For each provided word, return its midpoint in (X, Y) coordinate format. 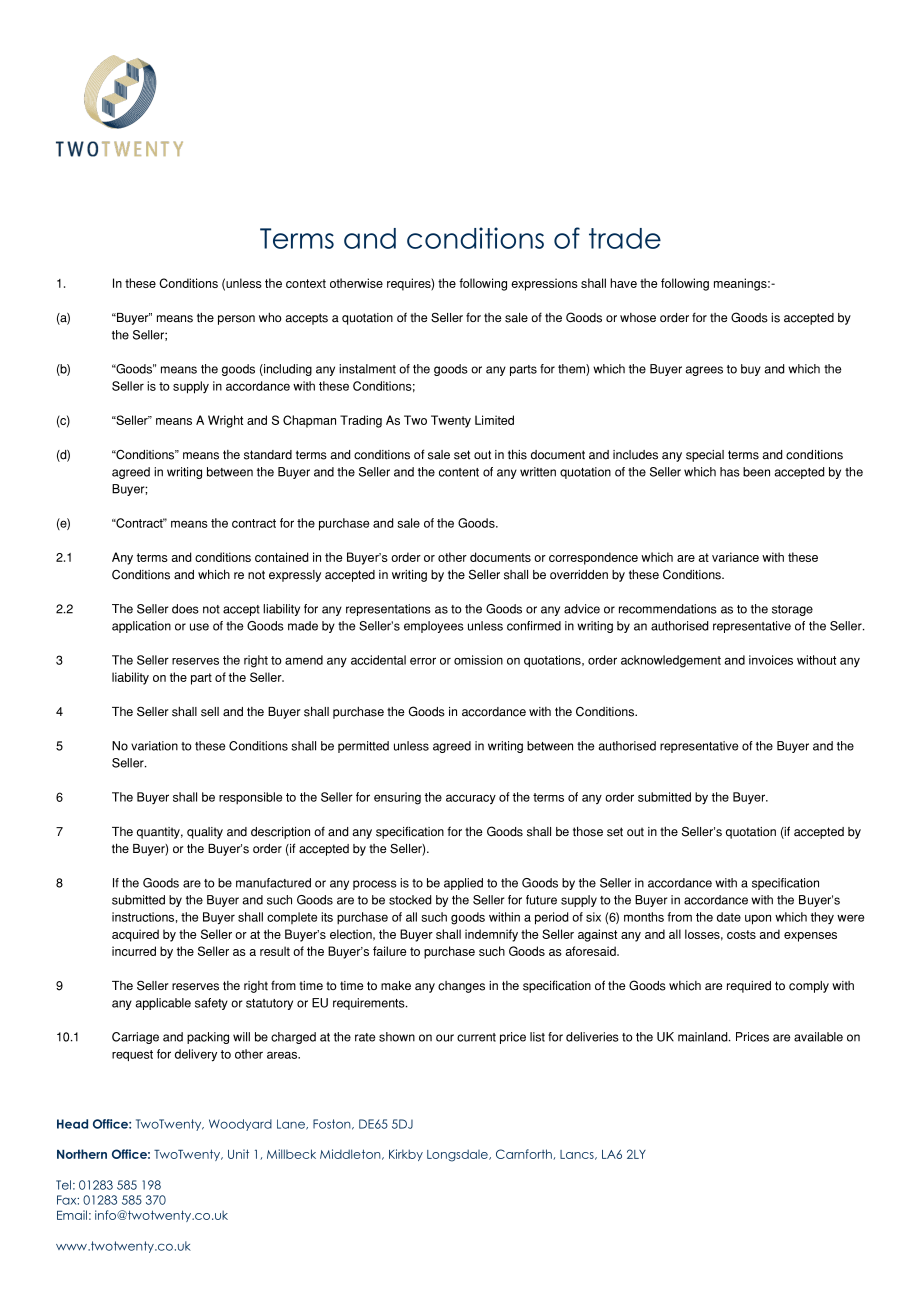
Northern (82, 1154)
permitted (363, 747)
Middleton (351, 1154)
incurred (134, 951)
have (623, 283)
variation (154, 746)
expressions (544, 284)
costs (741, 934)
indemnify (491, 935)
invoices (771, 660)
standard (268, 455)
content (459, 472)
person (236, 320)
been (756, 472)
